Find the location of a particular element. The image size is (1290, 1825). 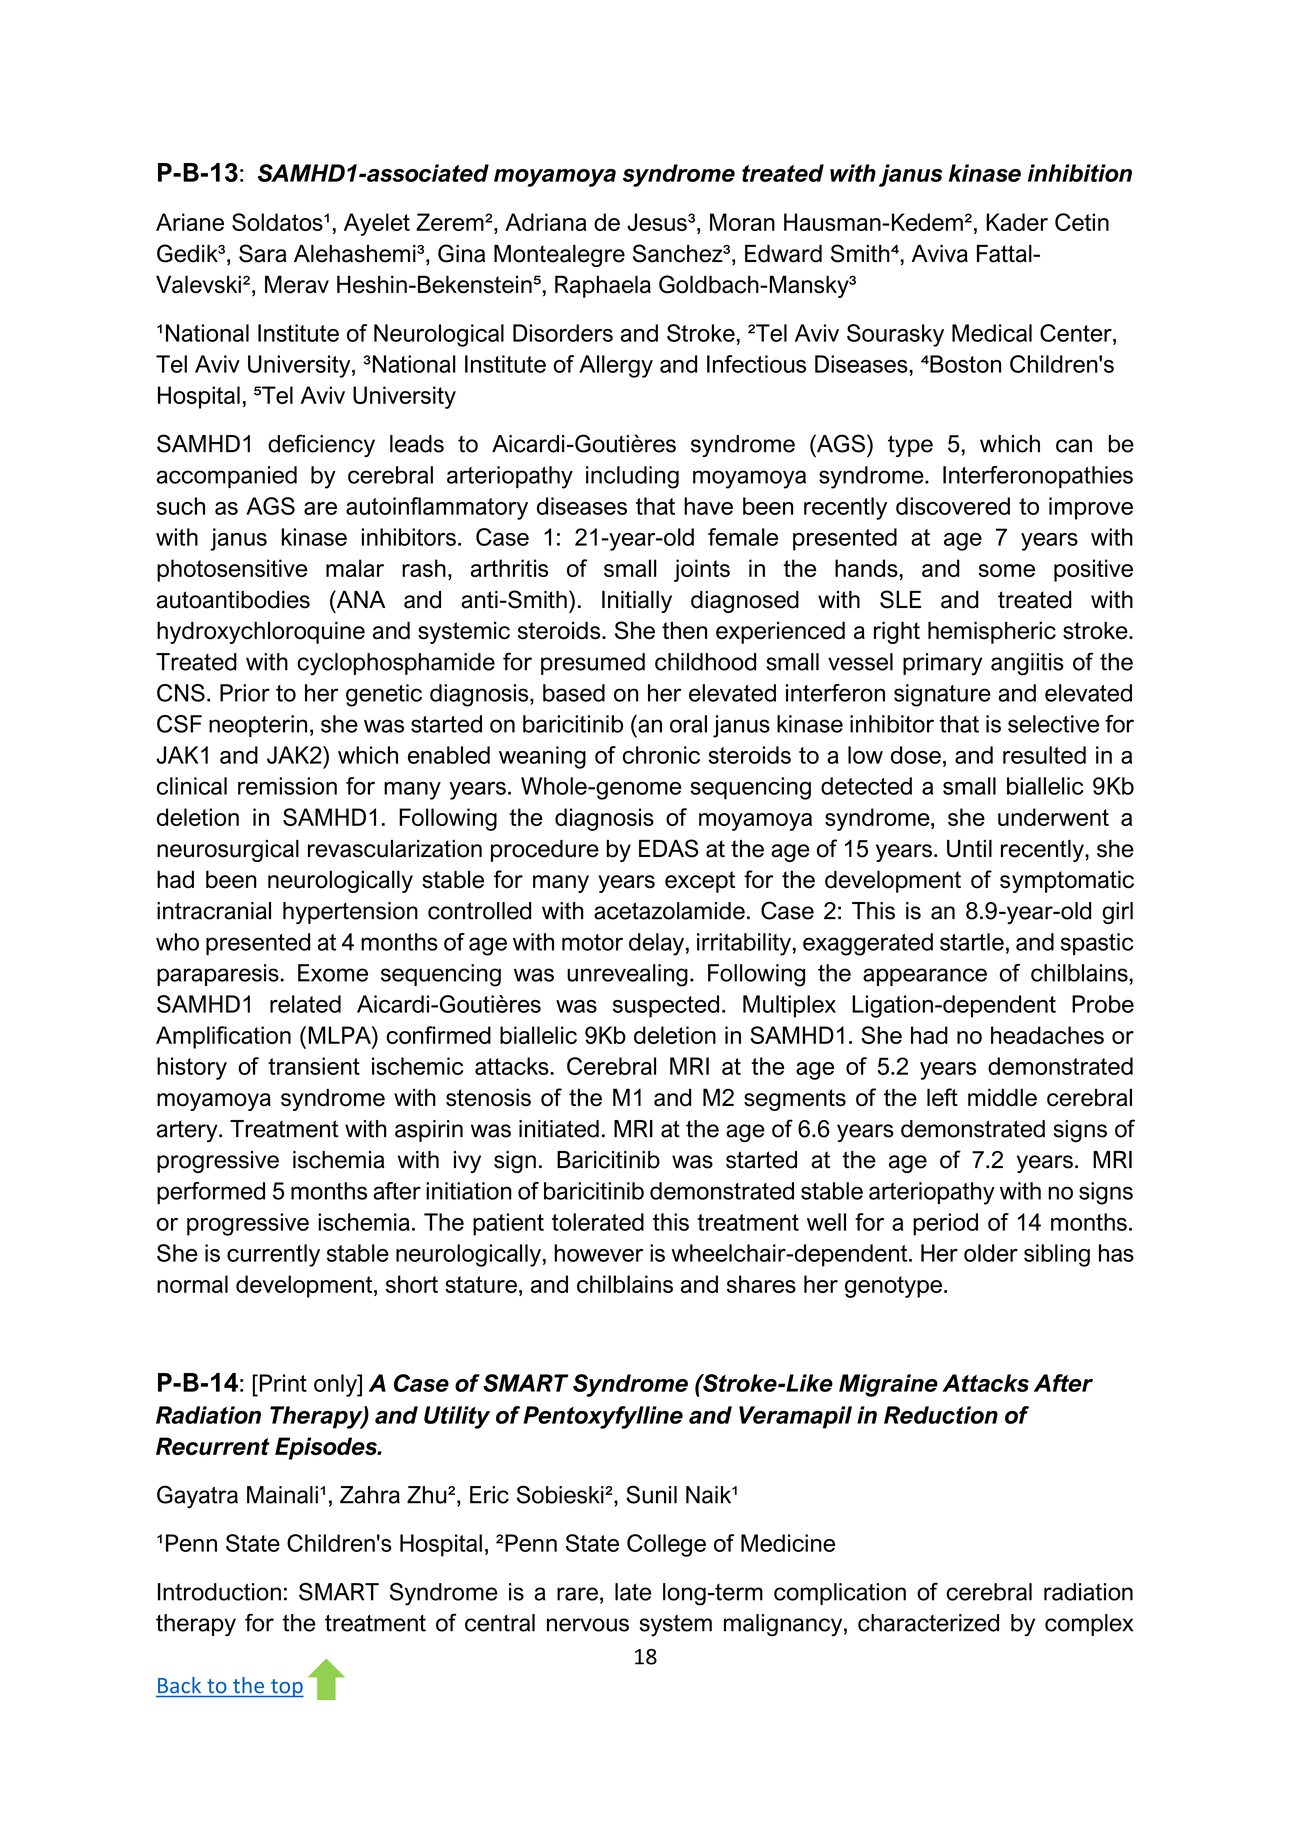

some is located at coordinates (1007, 570).
